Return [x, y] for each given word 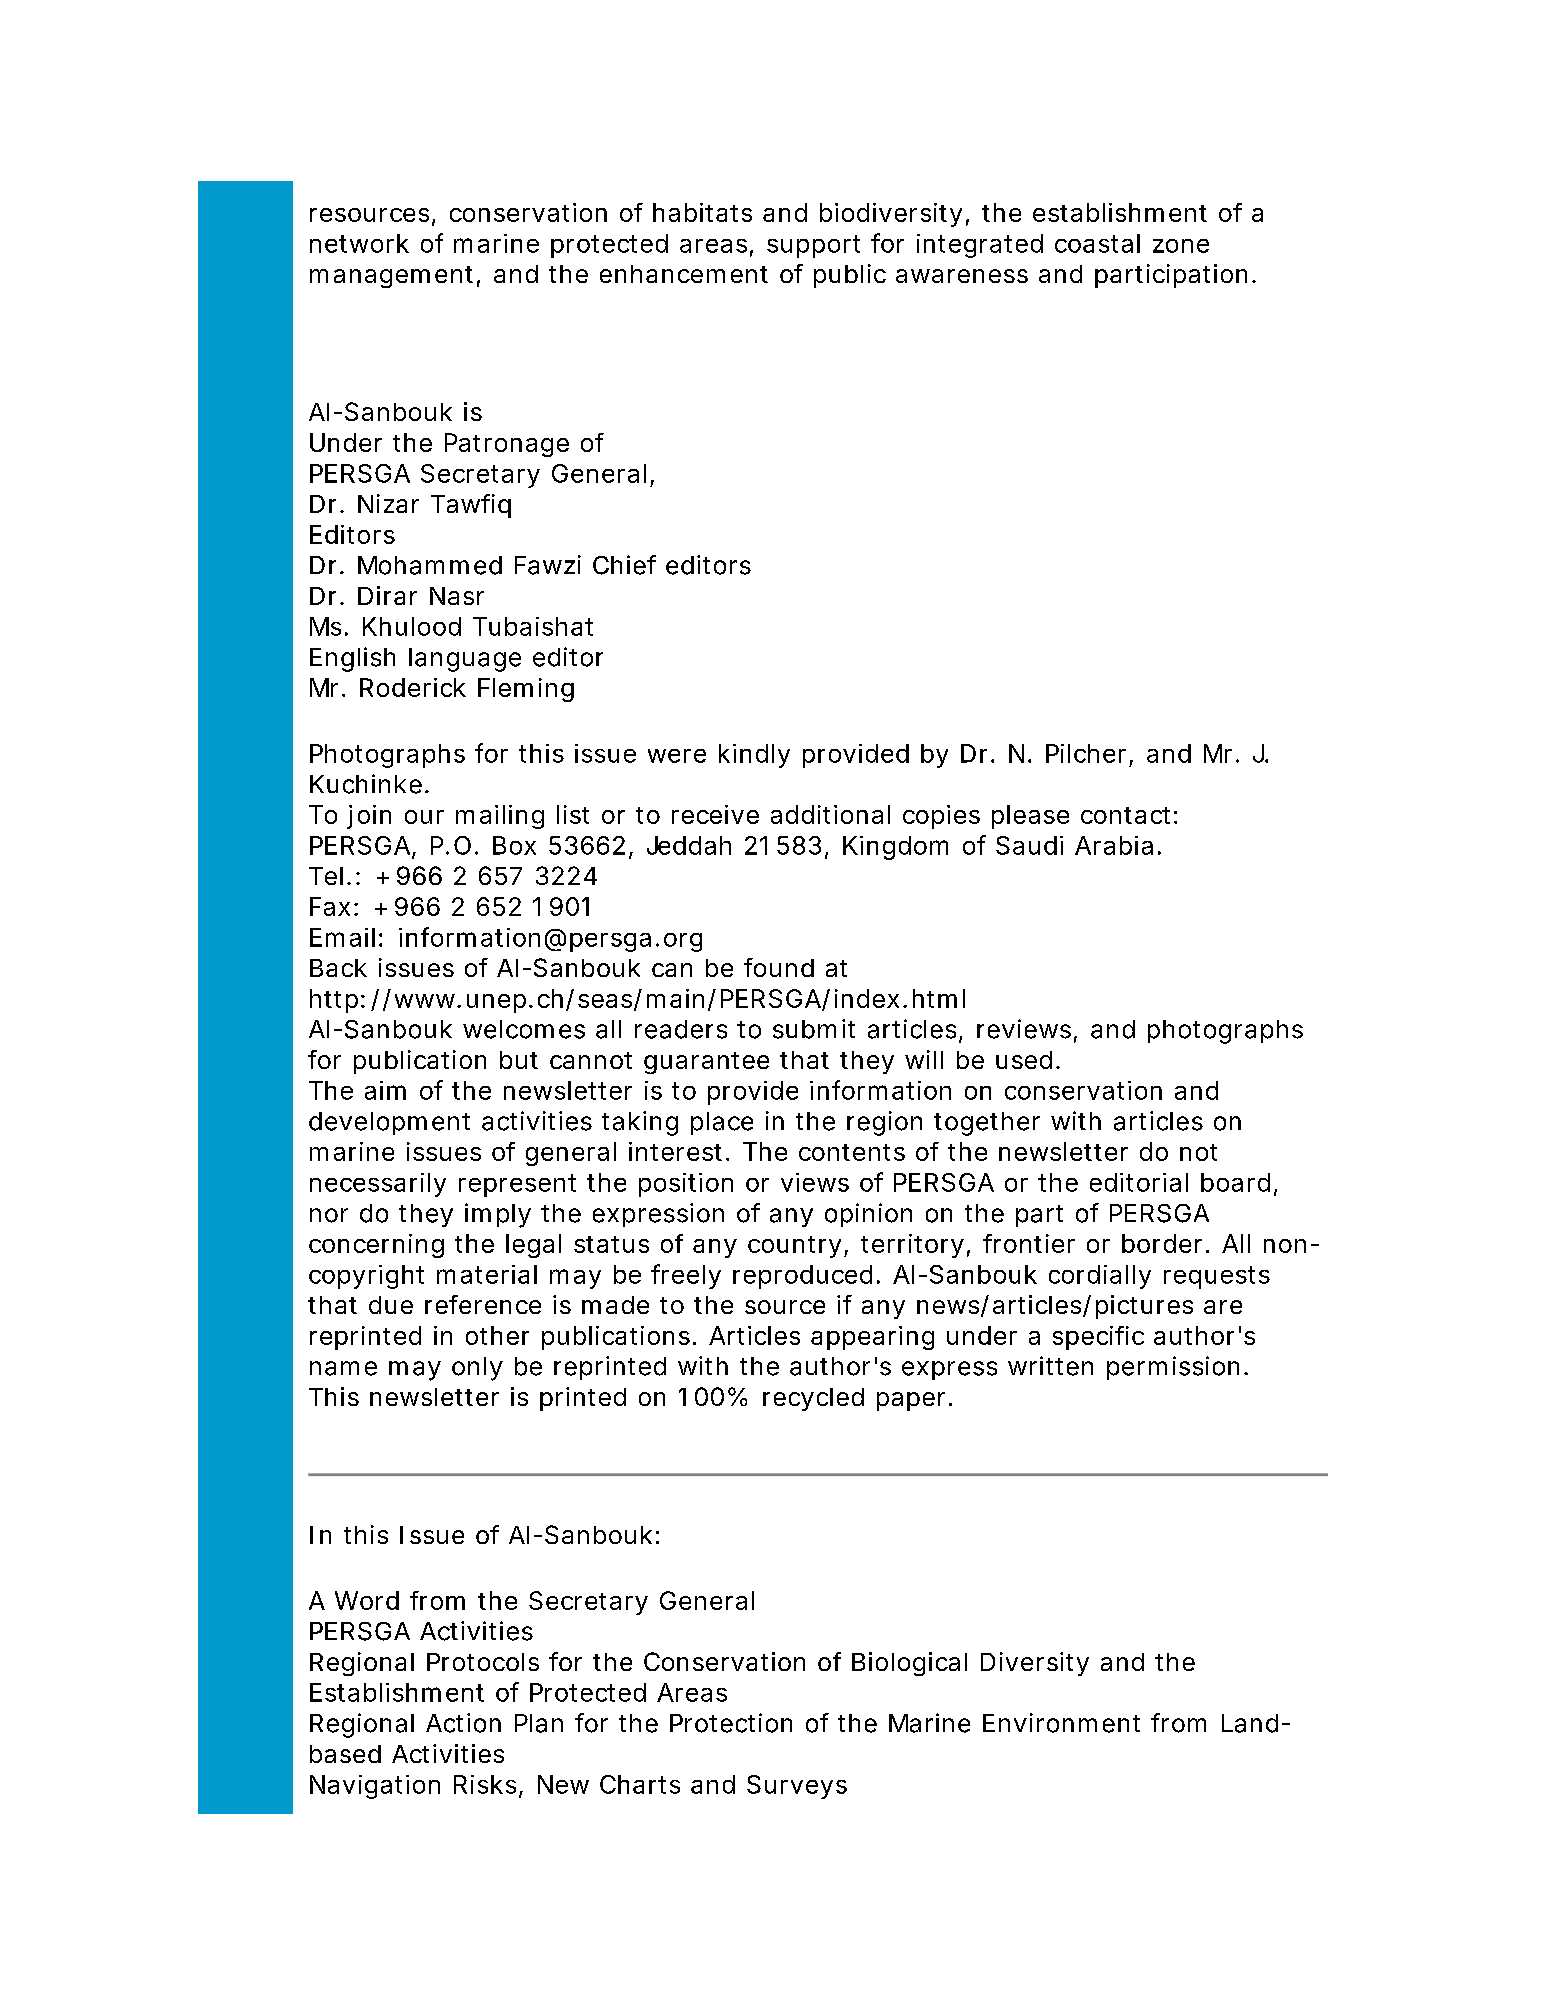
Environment [1061, 1723]
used [1026, 1060]
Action [463, 1723]
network [359, 243]
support [813, 246]
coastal [1097, 243]
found [779, 967]
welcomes [524, 1029]
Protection [731, 1723]
